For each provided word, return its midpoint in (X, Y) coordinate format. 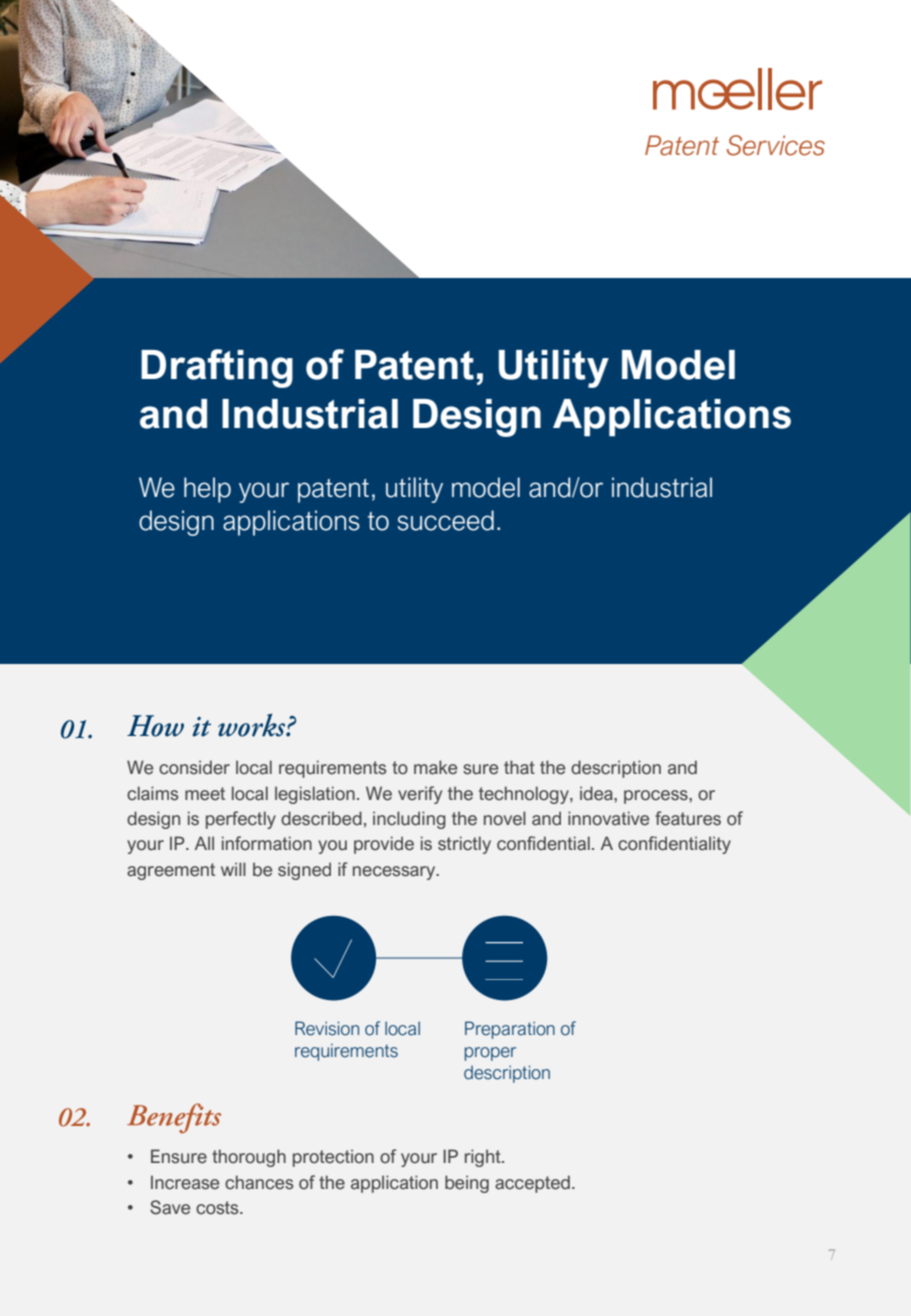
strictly (464, 845)
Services (776, 145)
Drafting (217, 368)
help (207, 490)
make (435, 767)
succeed (446, 520)
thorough (249, 1158)
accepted (532, 1184)
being (467, 1184)
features (688, 818)
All (204, 843)
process (657, 797)
